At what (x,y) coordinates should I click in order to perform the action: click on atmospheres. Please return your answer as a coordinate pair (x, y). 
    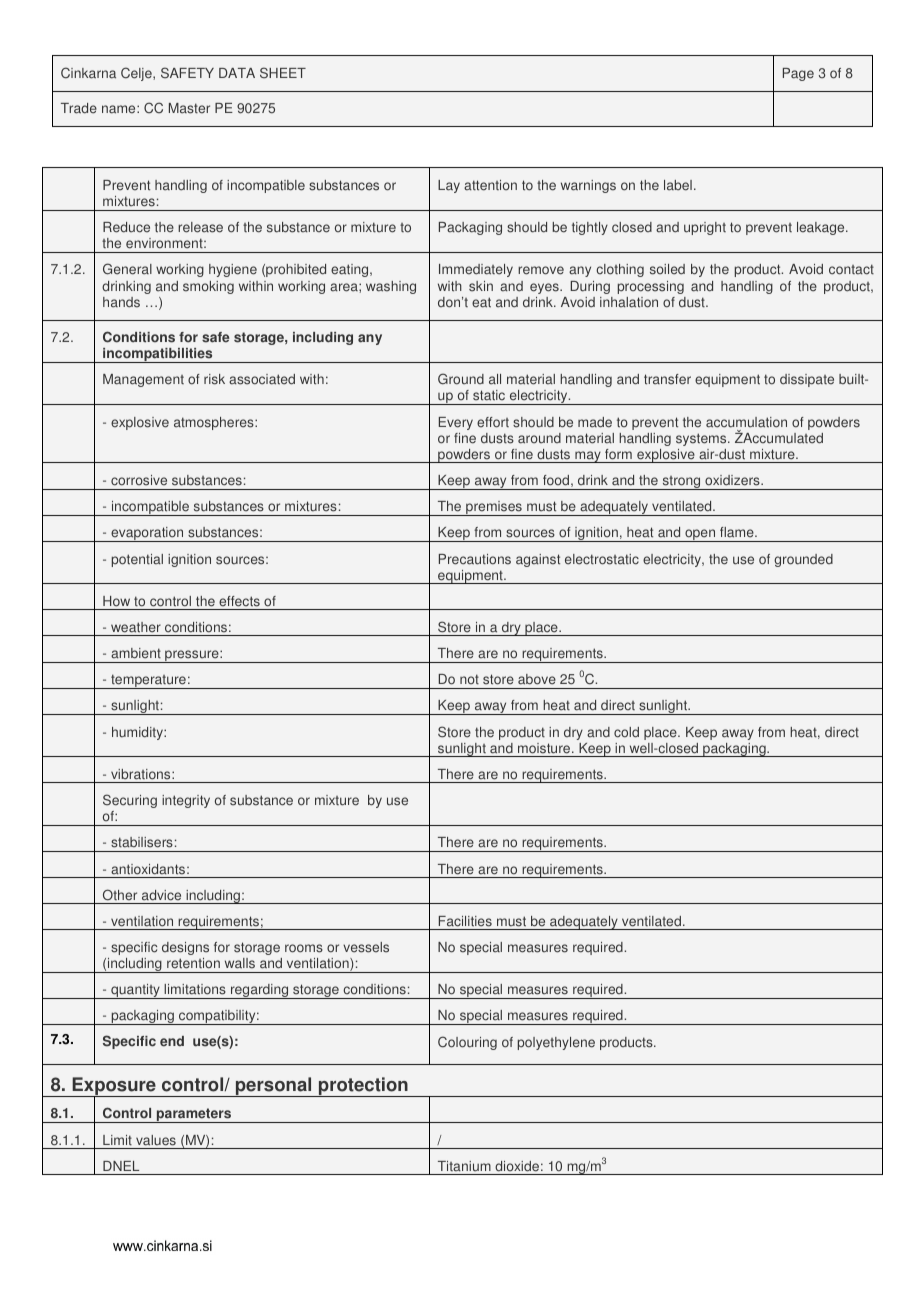
    Looking at the image, I should click on (215, 423).
